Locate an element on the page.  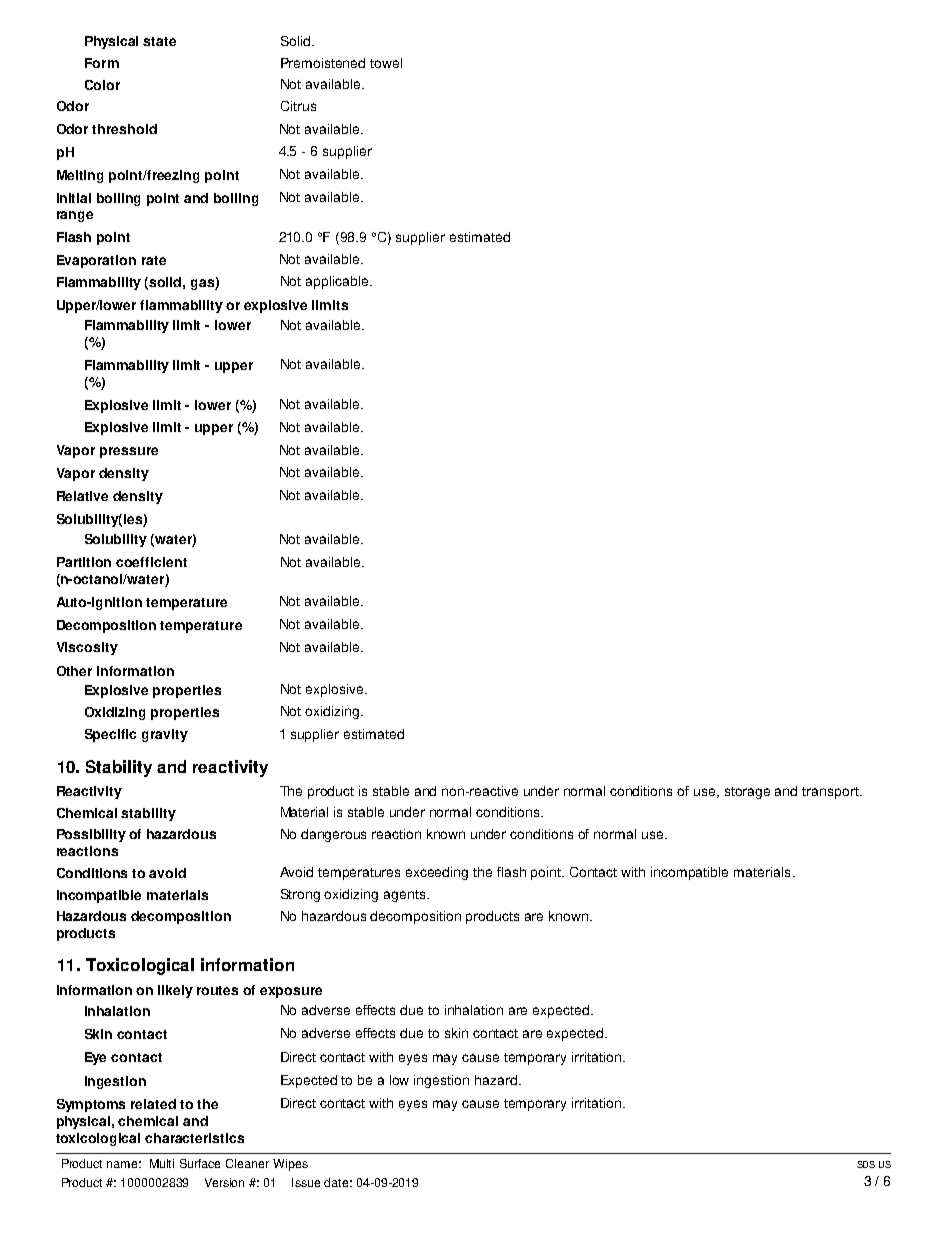
pressure is located at coordinates (129, 452).
